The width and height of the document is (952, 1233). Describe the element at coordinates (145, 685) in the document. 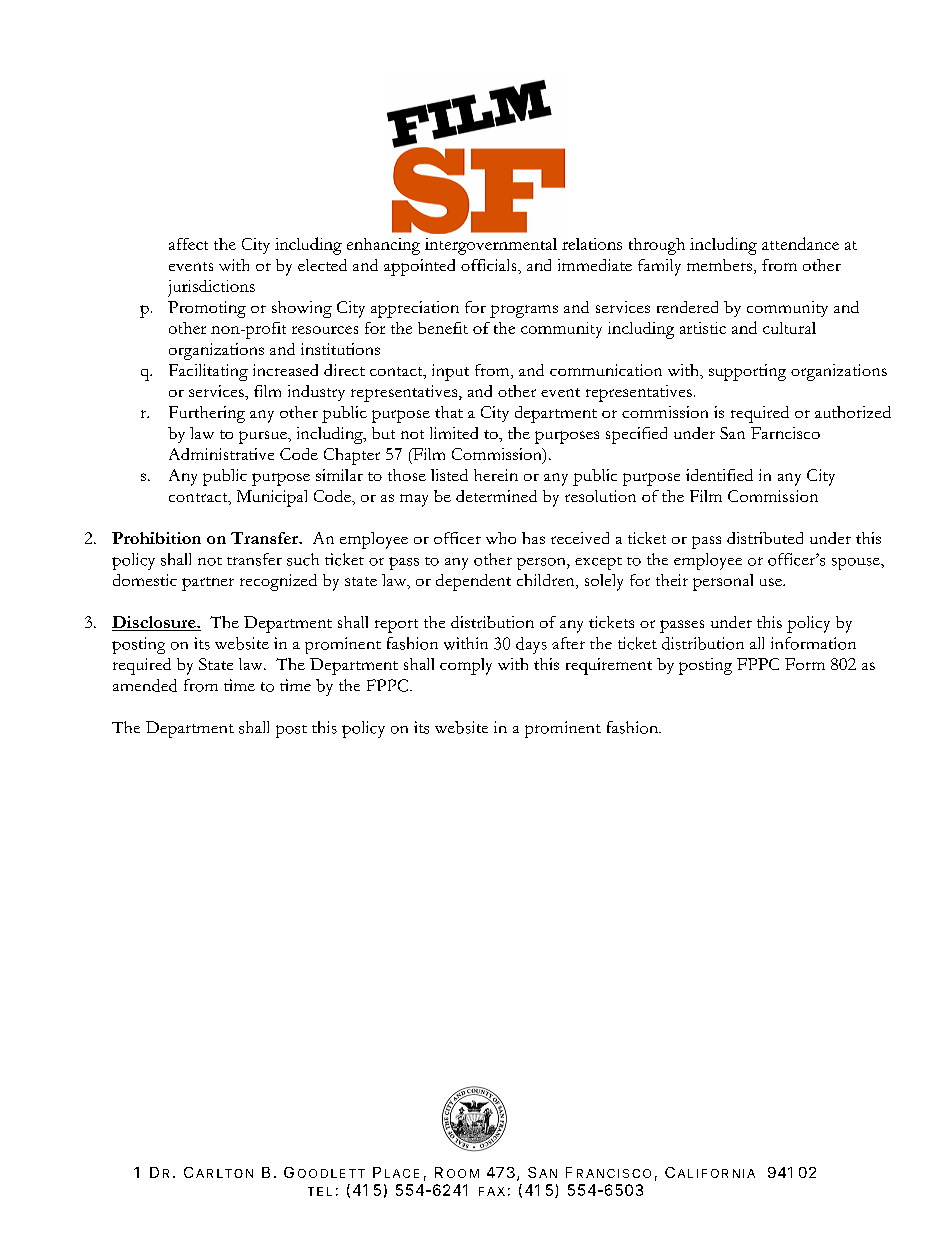

I see `amended` at that location.
